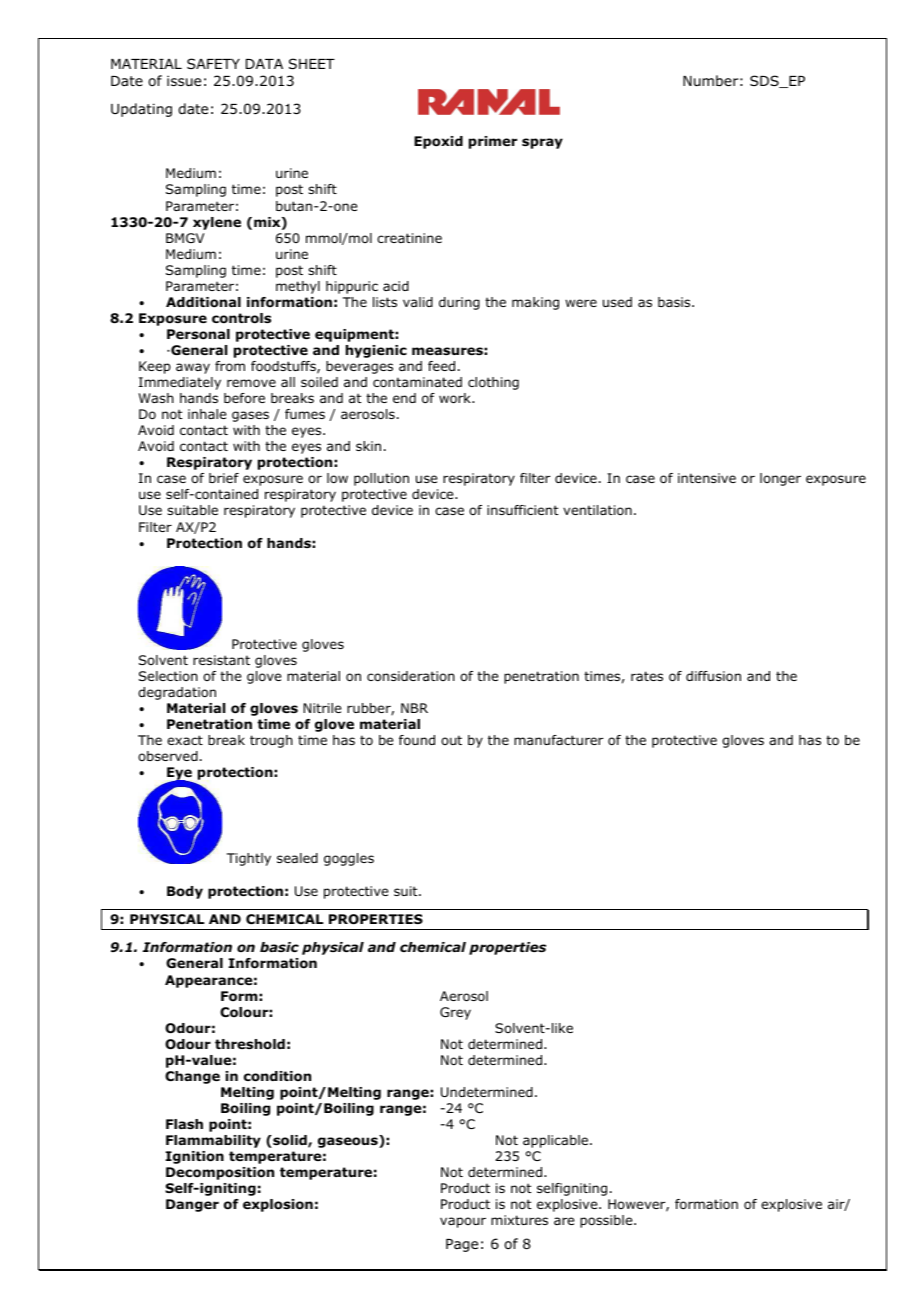 The height and width of the document is (1308, 924). Describe the element at coordinates (713, 676) in the document. I see `diffusion` at that location.
